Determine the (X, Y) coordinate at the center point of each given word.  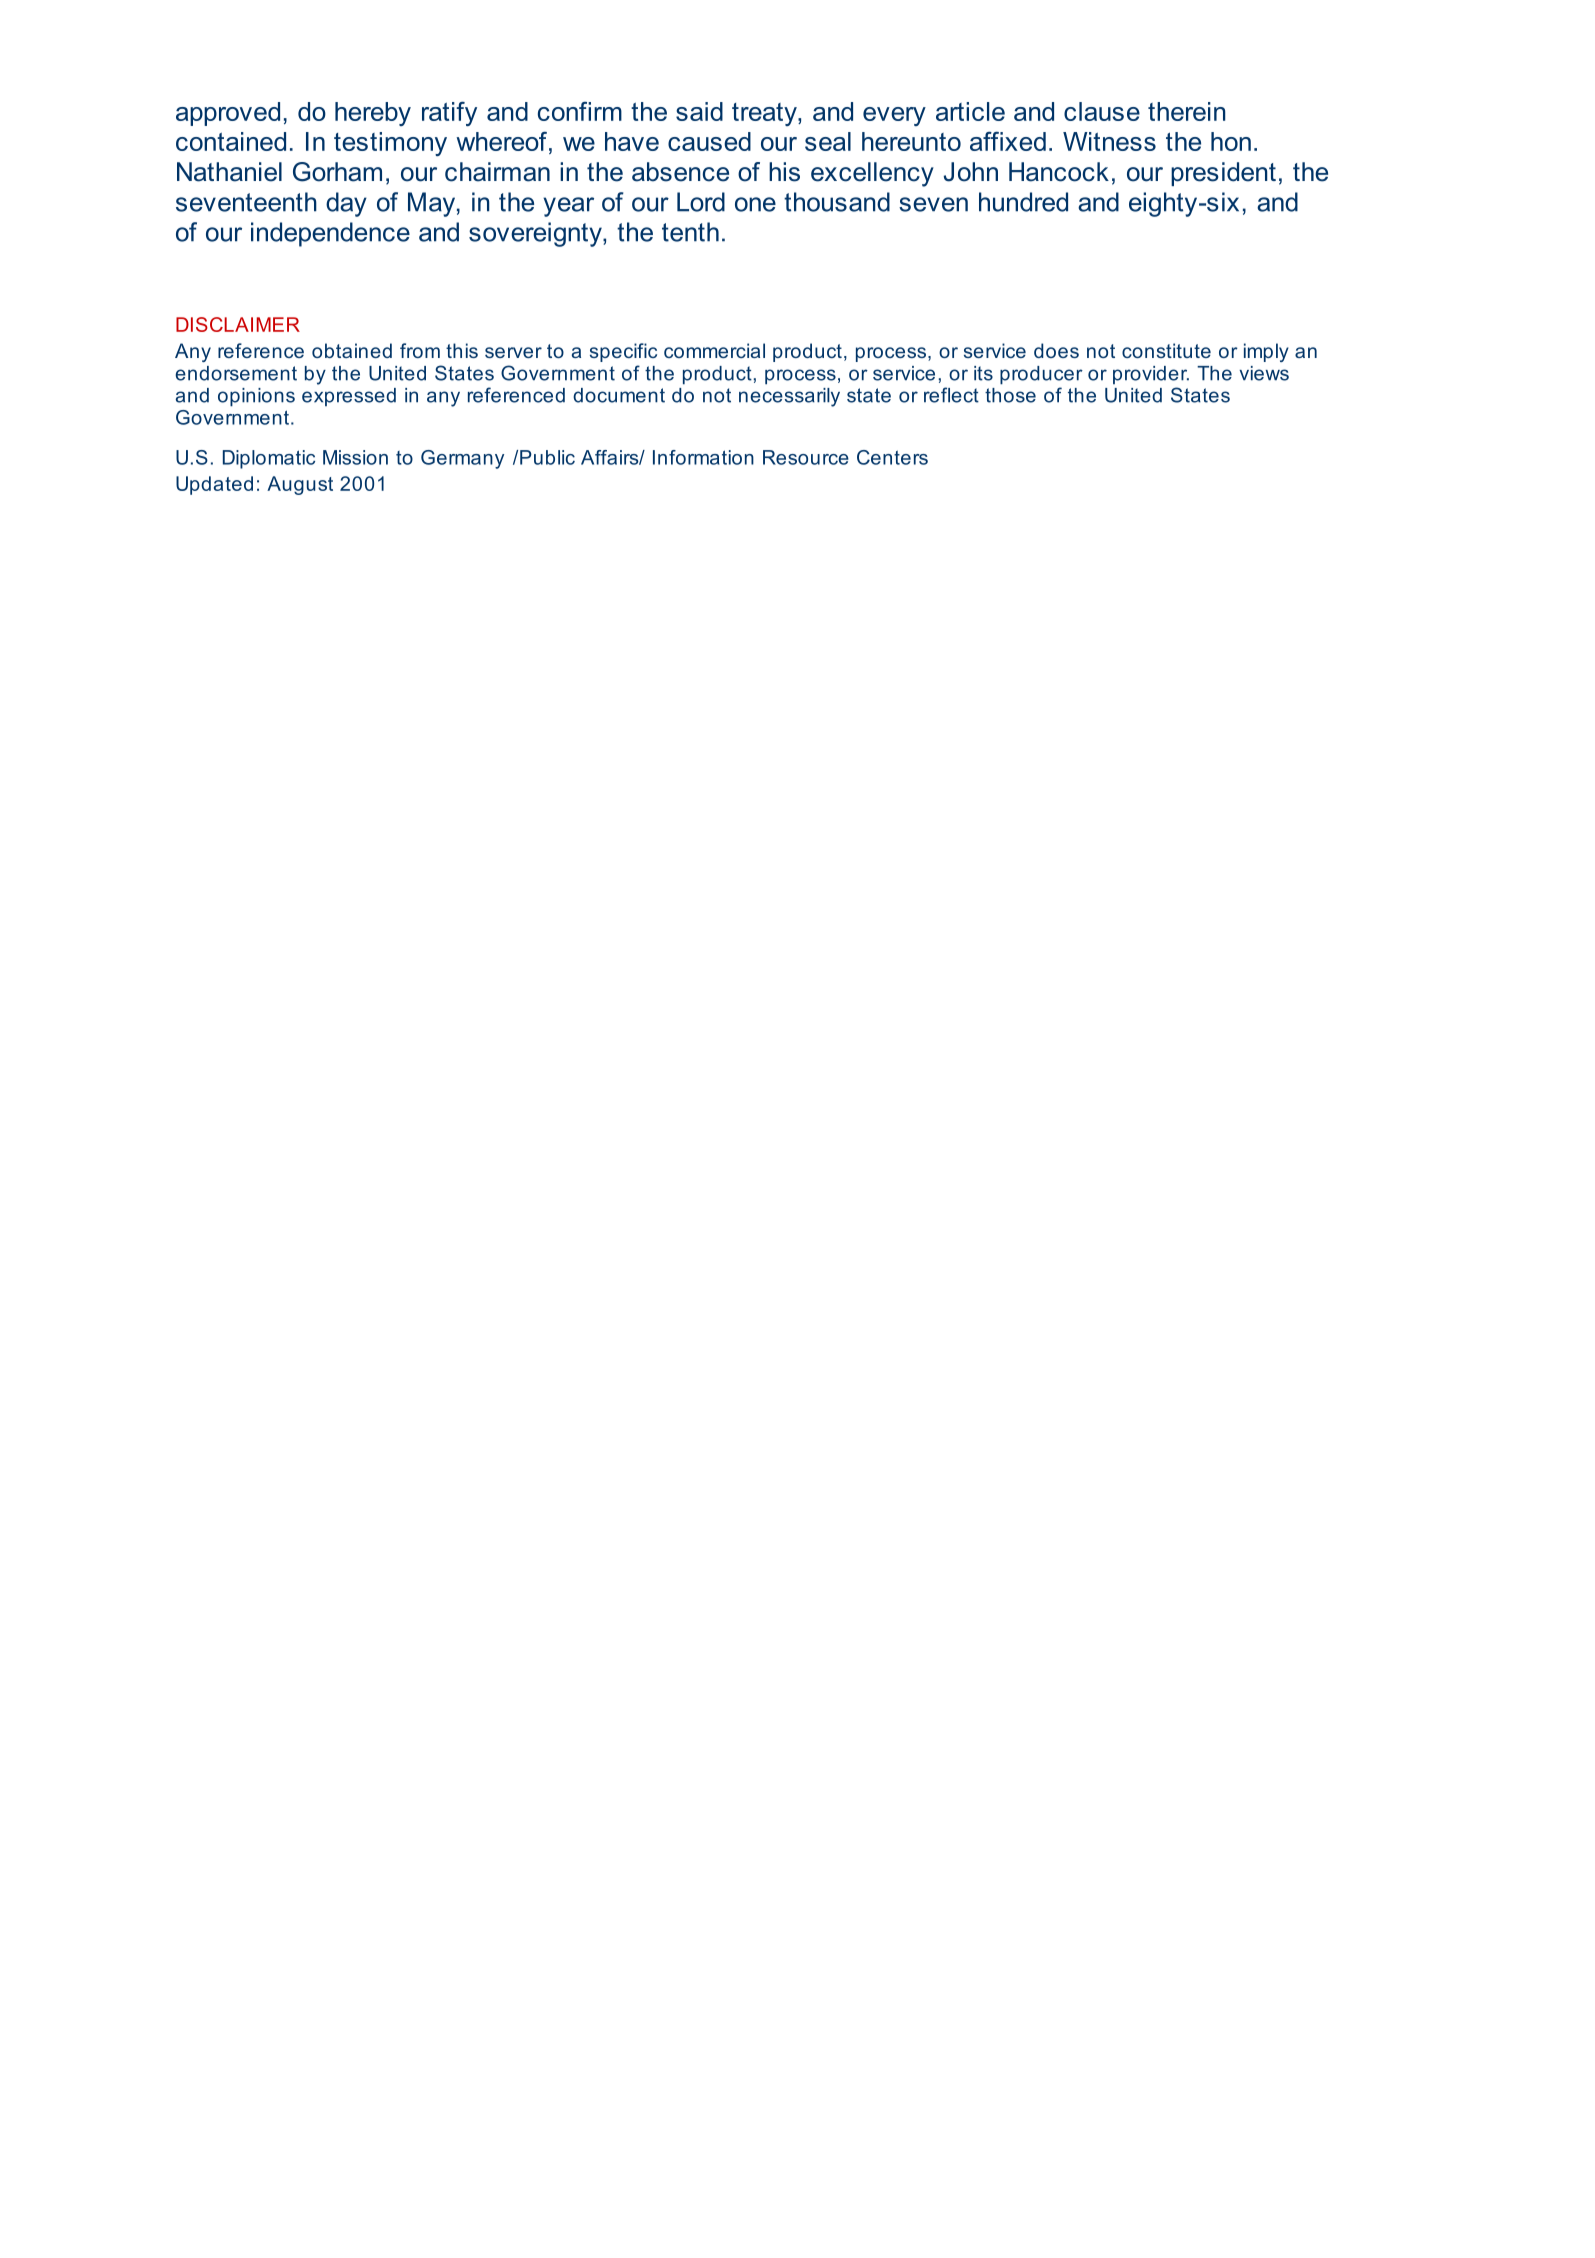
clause (1102, 111)
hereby (373, 114)
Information (703, 457)
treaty (765, 114)
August (300, 485)
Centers (892, 457)
